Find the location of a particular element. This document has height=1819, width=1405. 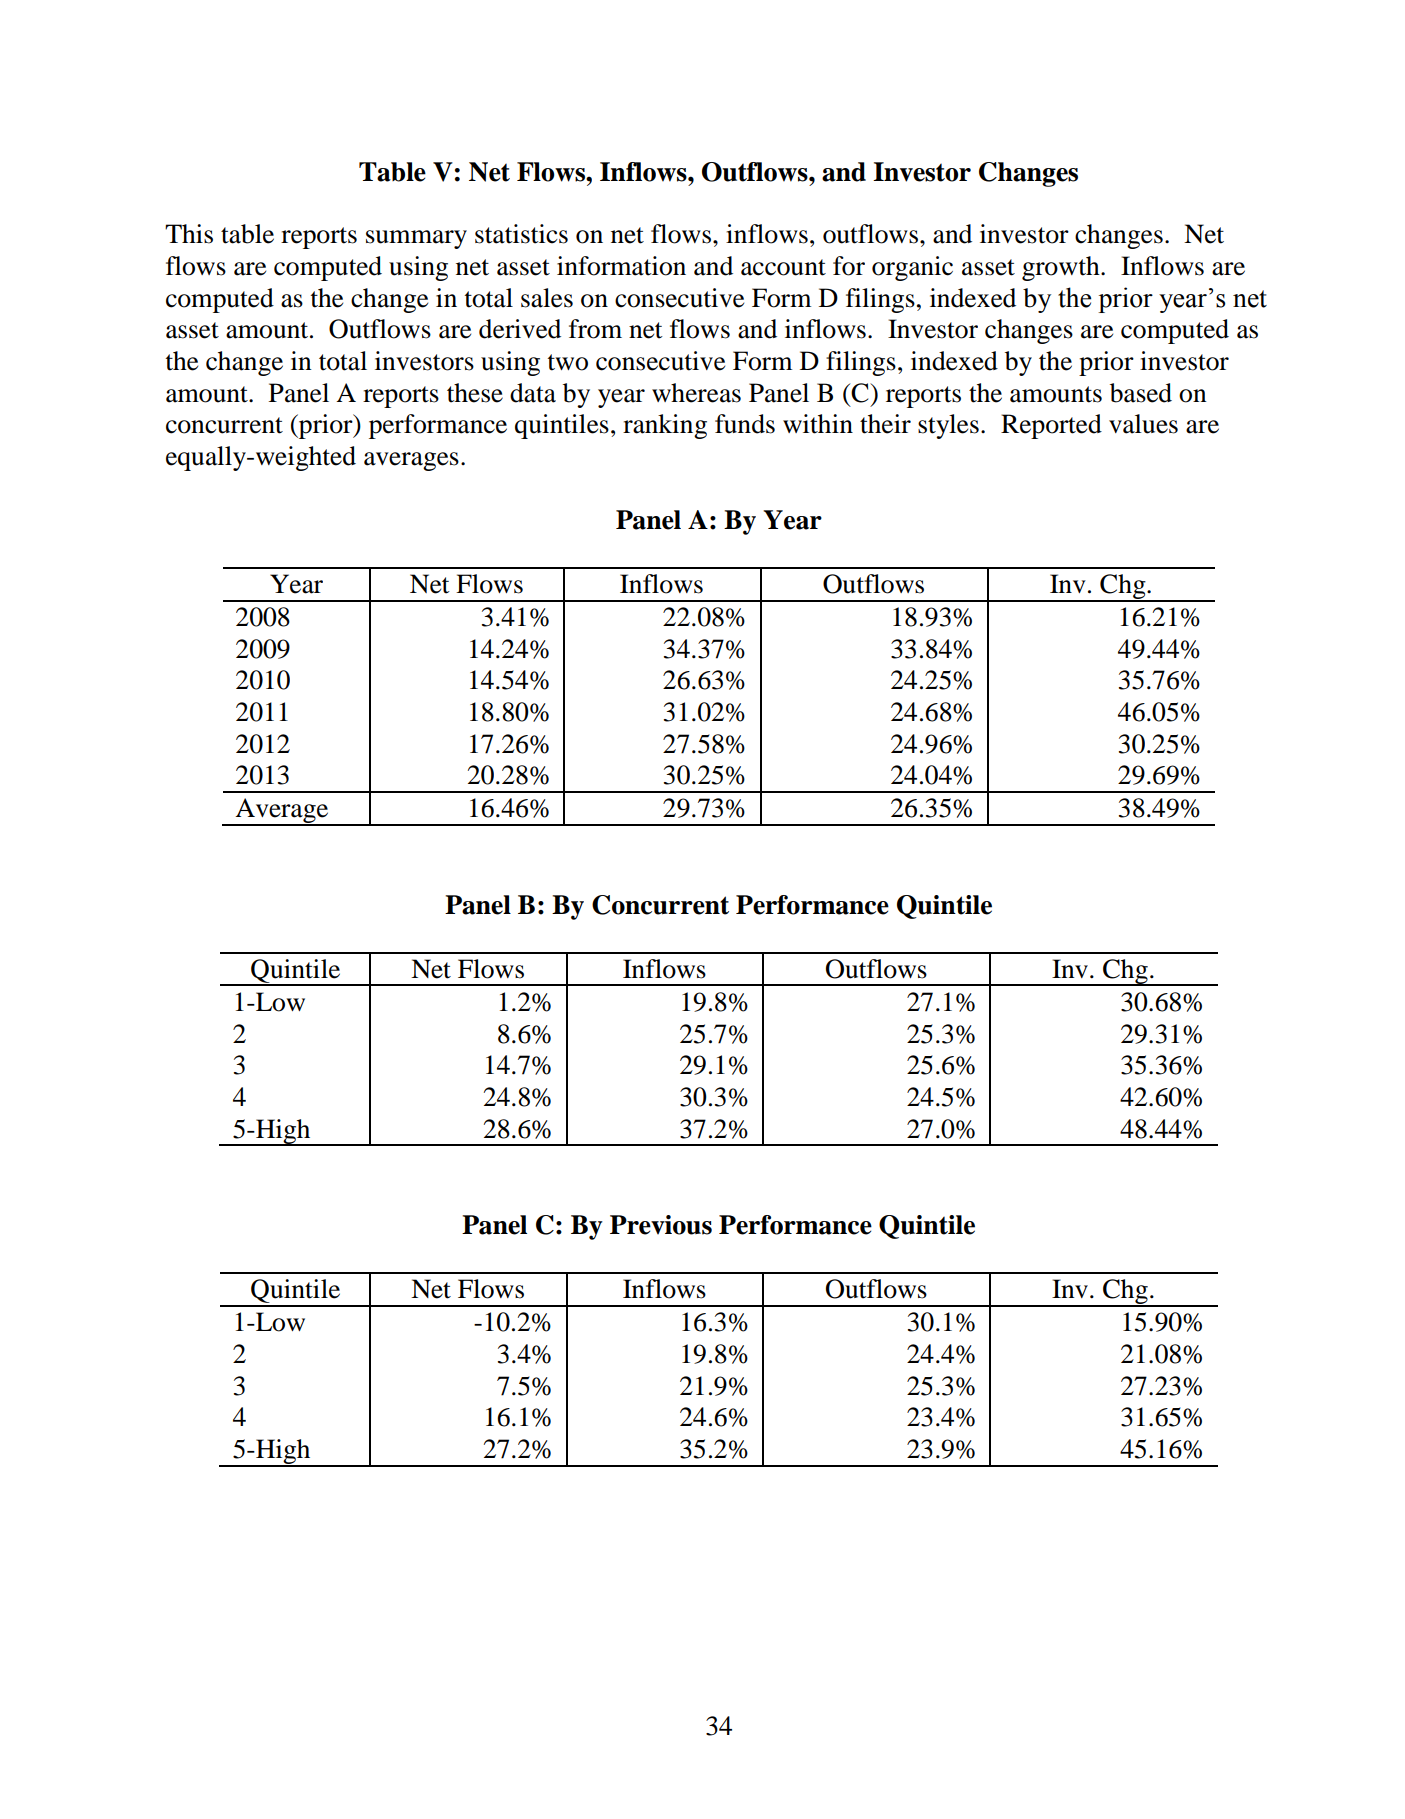

data is located at coordinates (533, 393).
